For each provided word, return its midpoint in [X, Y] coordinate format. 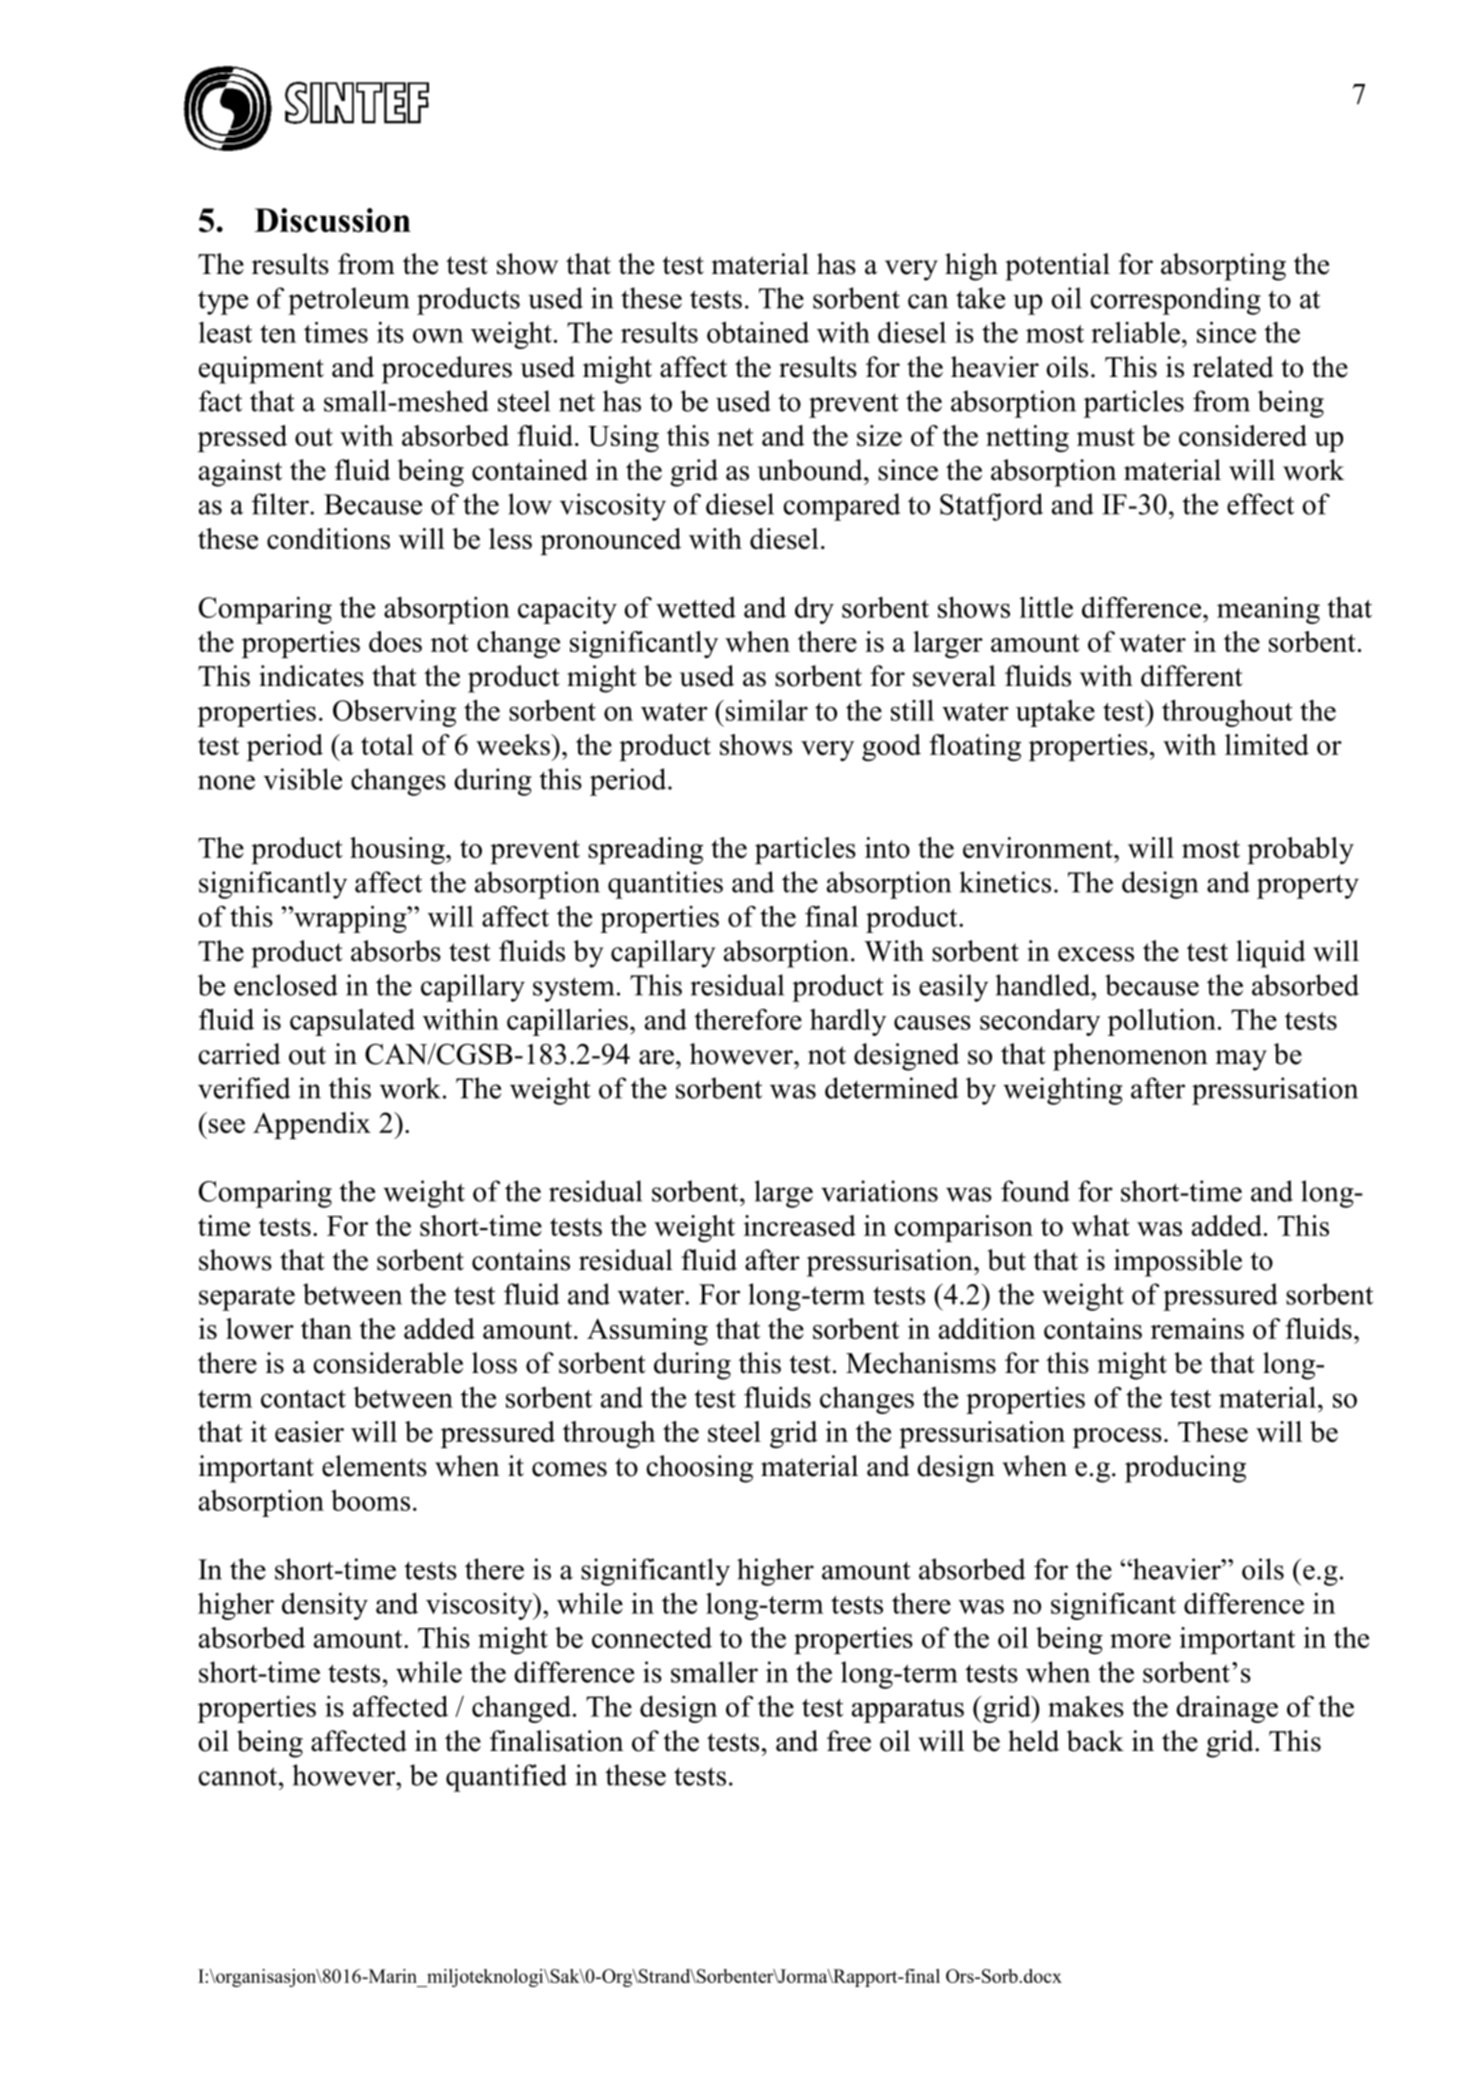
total [387, 744]
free [849, 1741]
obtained [758, 332]
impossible [1178, 1263]
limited [1267, 744]
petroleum [348, 301]
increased [800, 1225]
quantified [506, 1778]
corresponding [1175, 301]
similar [765, 710]
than [326, 1328]
